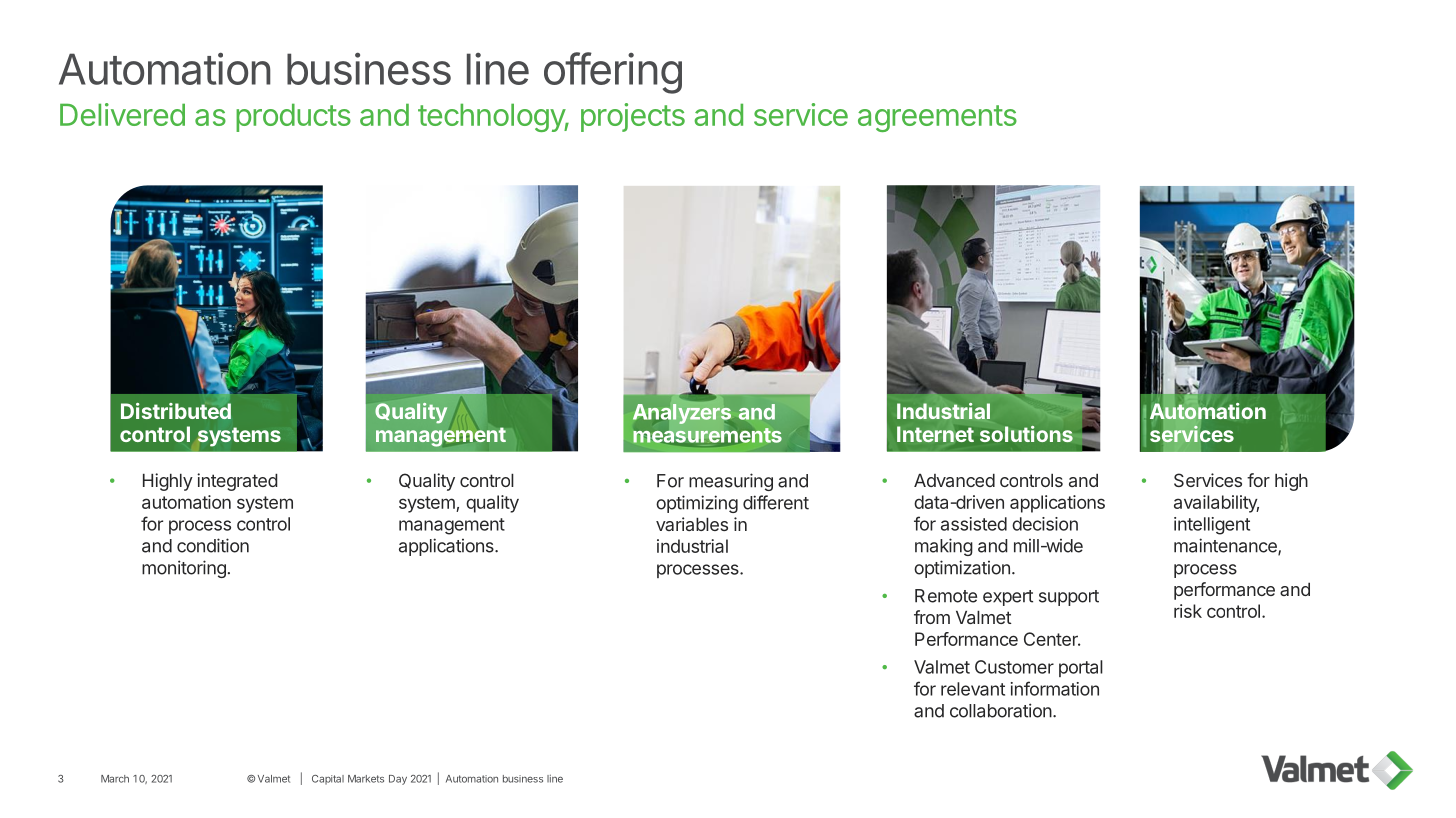 This screenshot has height=818, width=1456. I want to click on support, so click(1069, 598).
